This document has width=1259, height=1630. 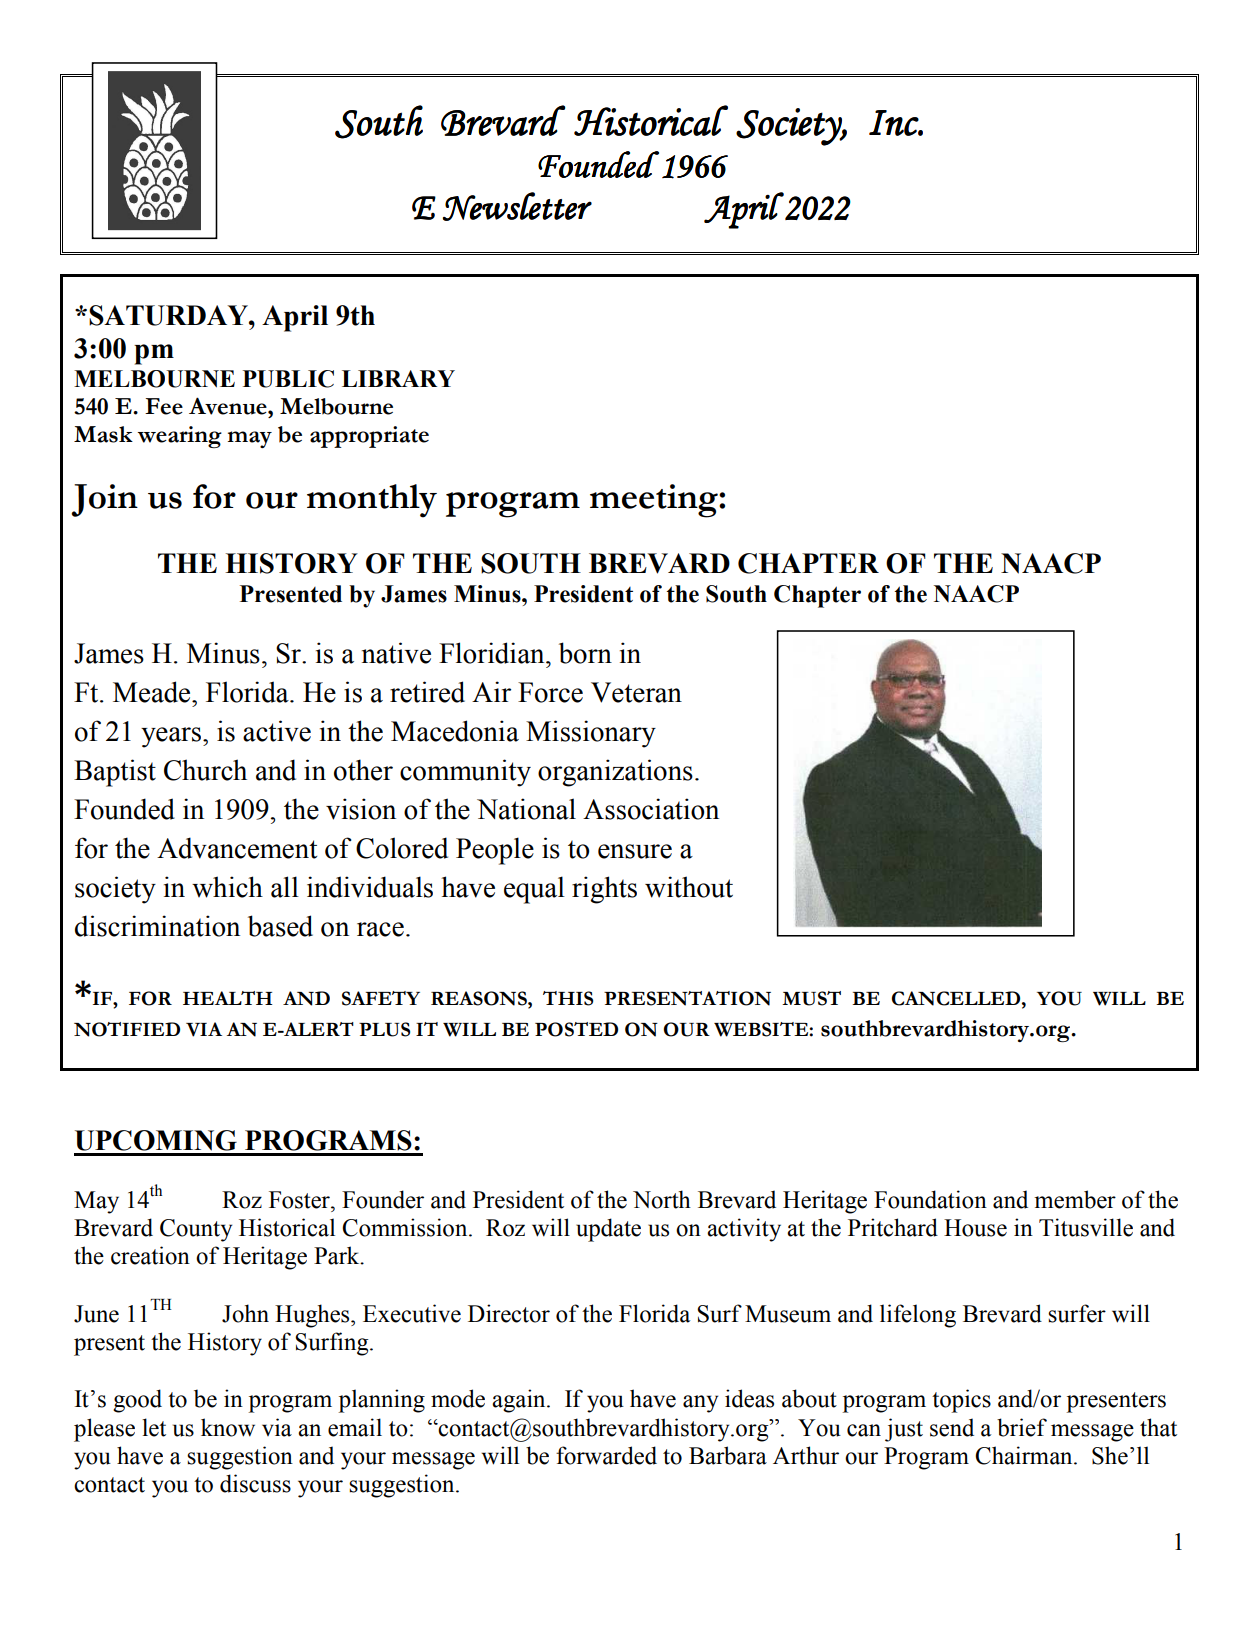 I want to click on know, so click(x=228, y=1427).
